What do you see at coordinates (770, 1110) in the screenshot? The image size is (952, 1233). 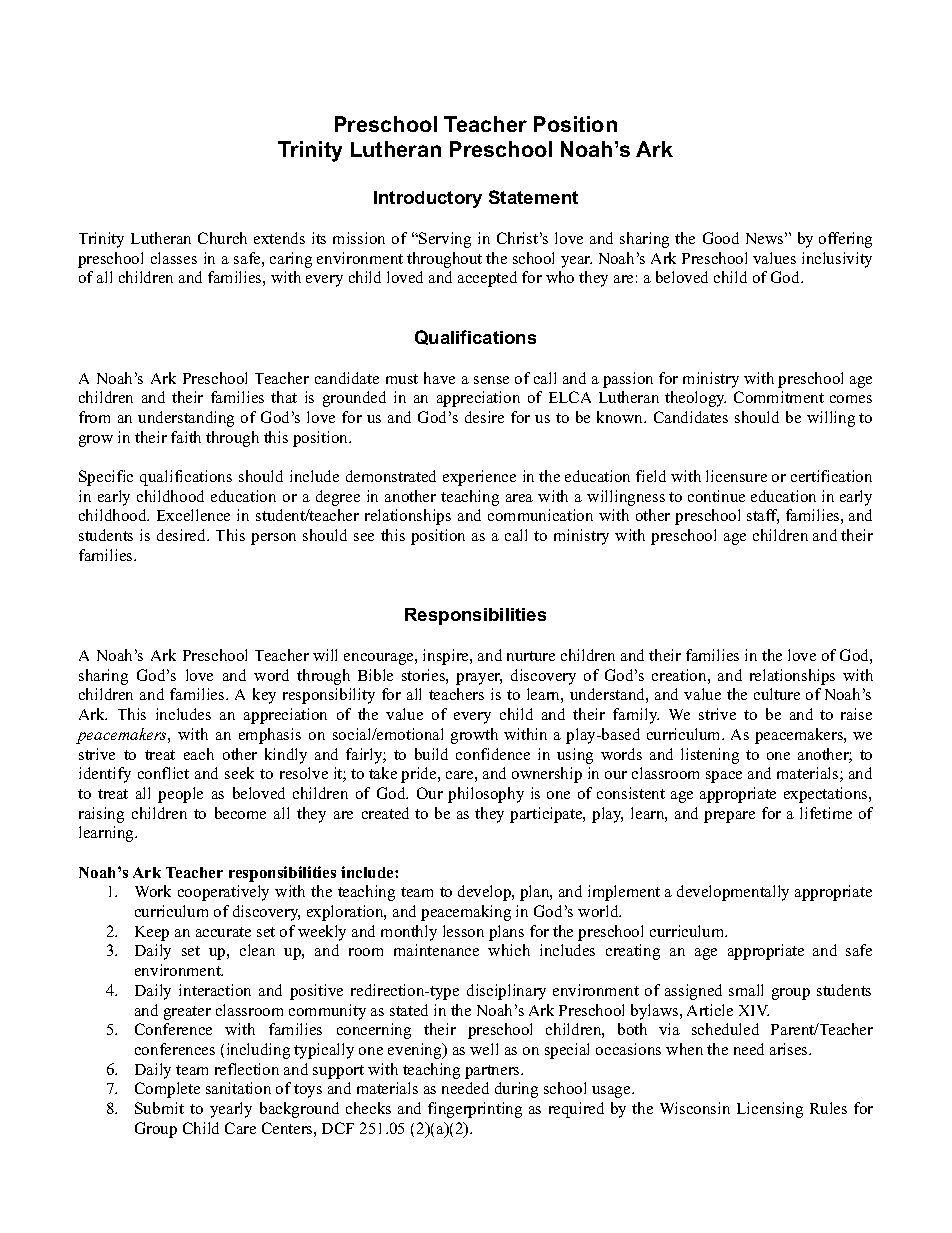 I see `Licensing` at bounding box center [770, 1110].
